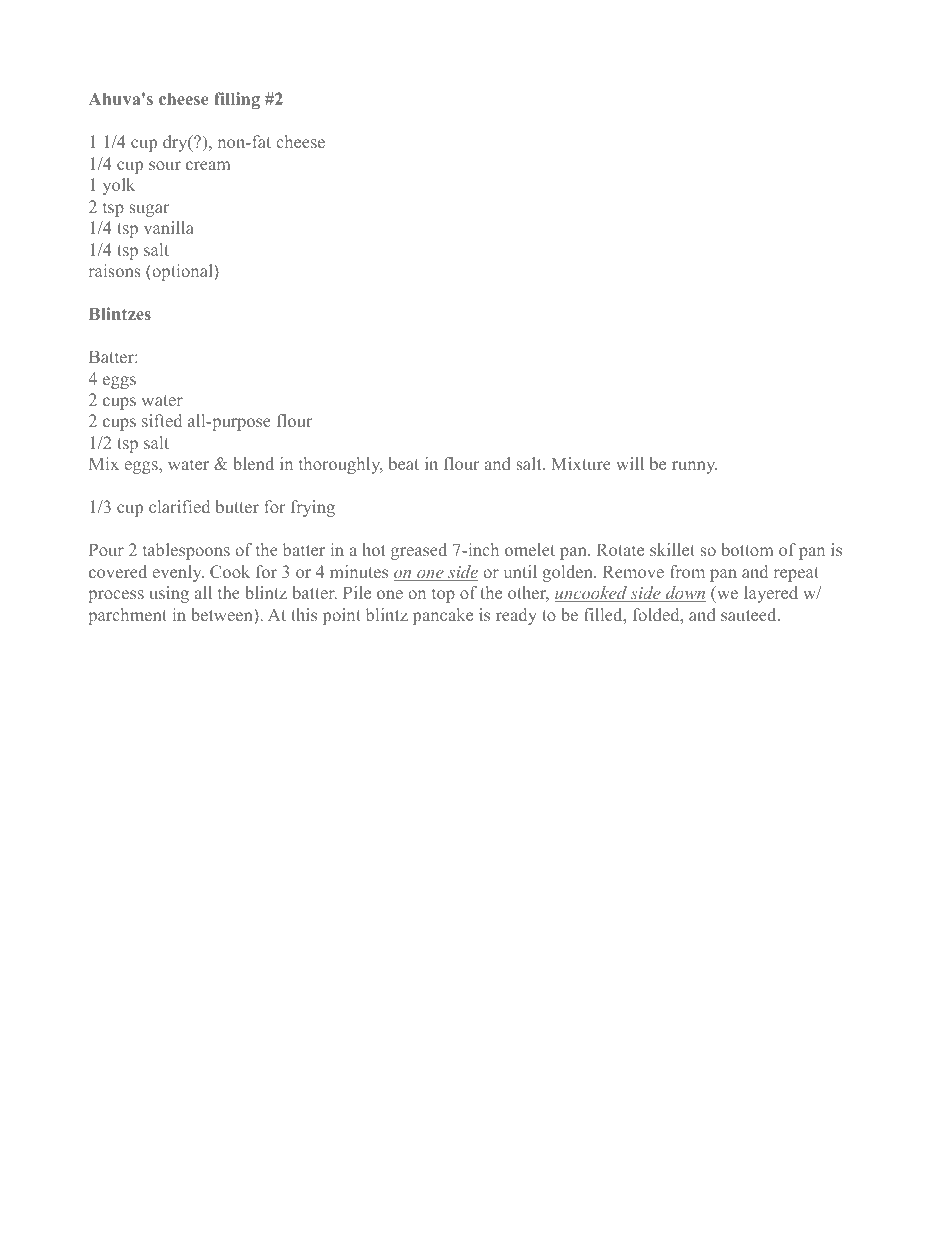 The image size is (952, 1233). What do you see at coordinates (162, 420) in the image?
I see `sifted` at bounding box center [162, 420].
